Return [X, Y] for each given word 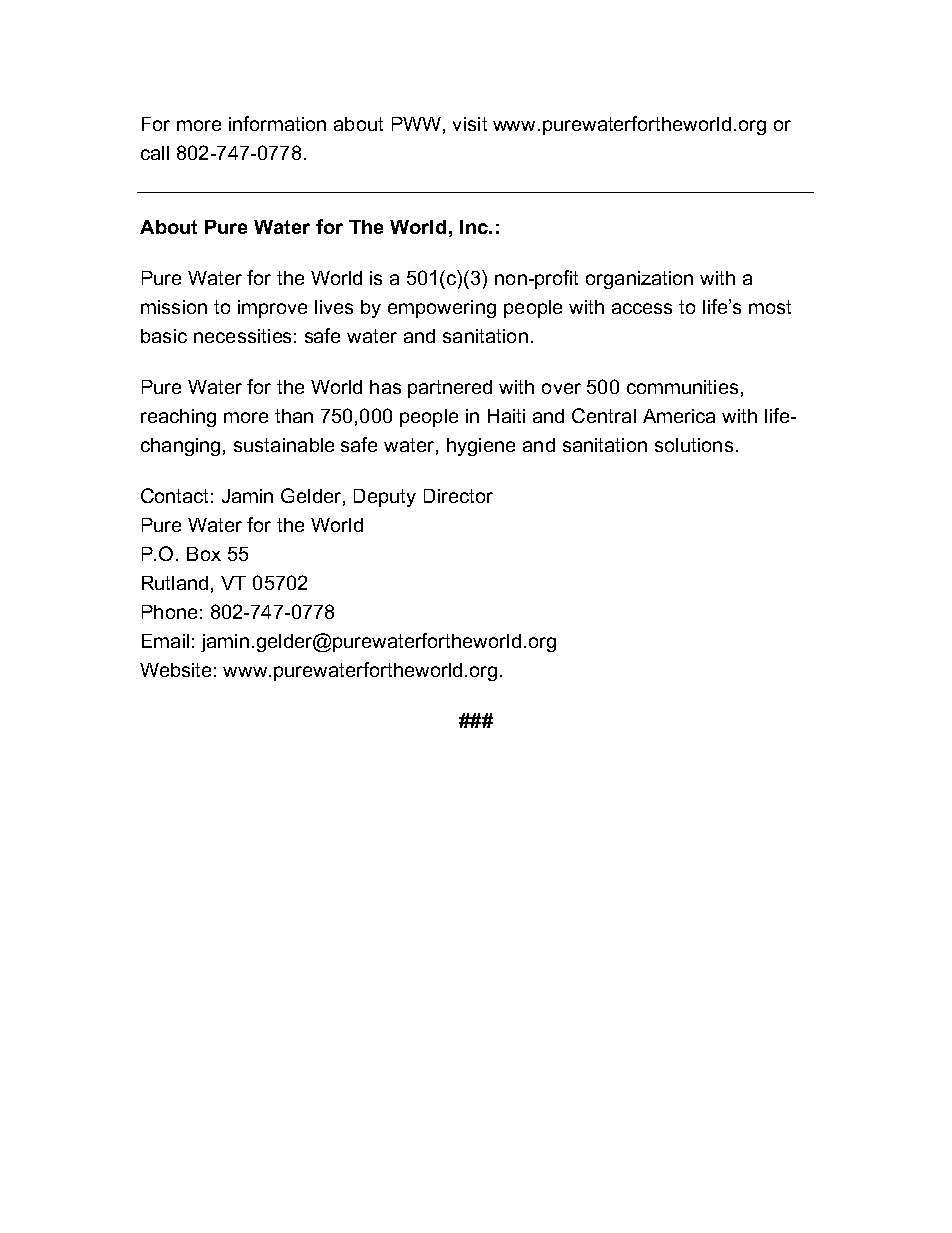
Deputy [385, 498]
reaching [178, 418]
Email [165, 641]
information [277, 123]
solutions [694, 445]
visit [470, 124]
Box [204, 554]
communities [682, 387]
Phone [169, 612]
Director [458, 496]
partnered [450, 389]
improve [272, 309]
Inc [475, 227]
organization [639, 280]
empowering [442, 309]
